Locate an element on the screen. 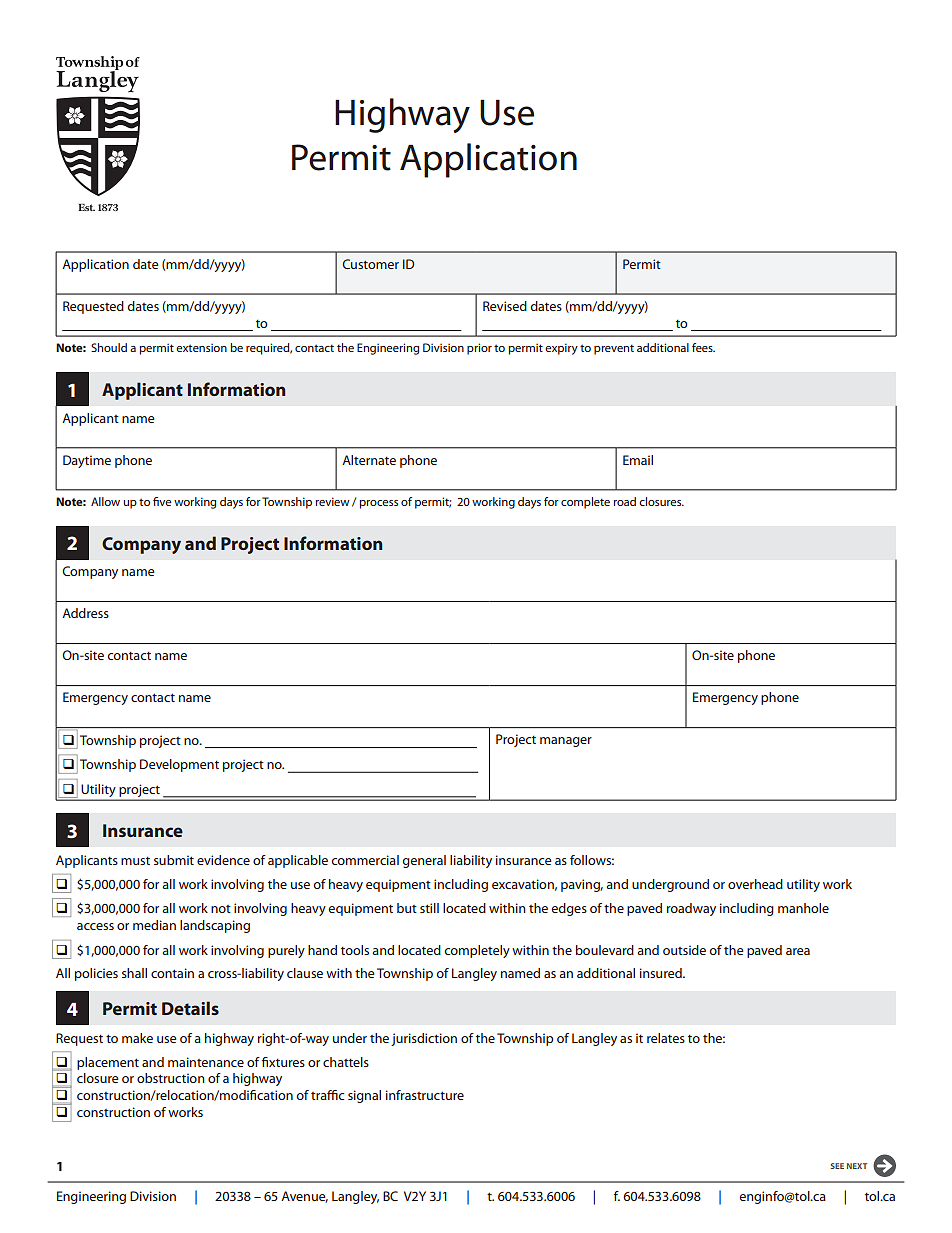  infrastructure is located at coordinates (425, 1095).
